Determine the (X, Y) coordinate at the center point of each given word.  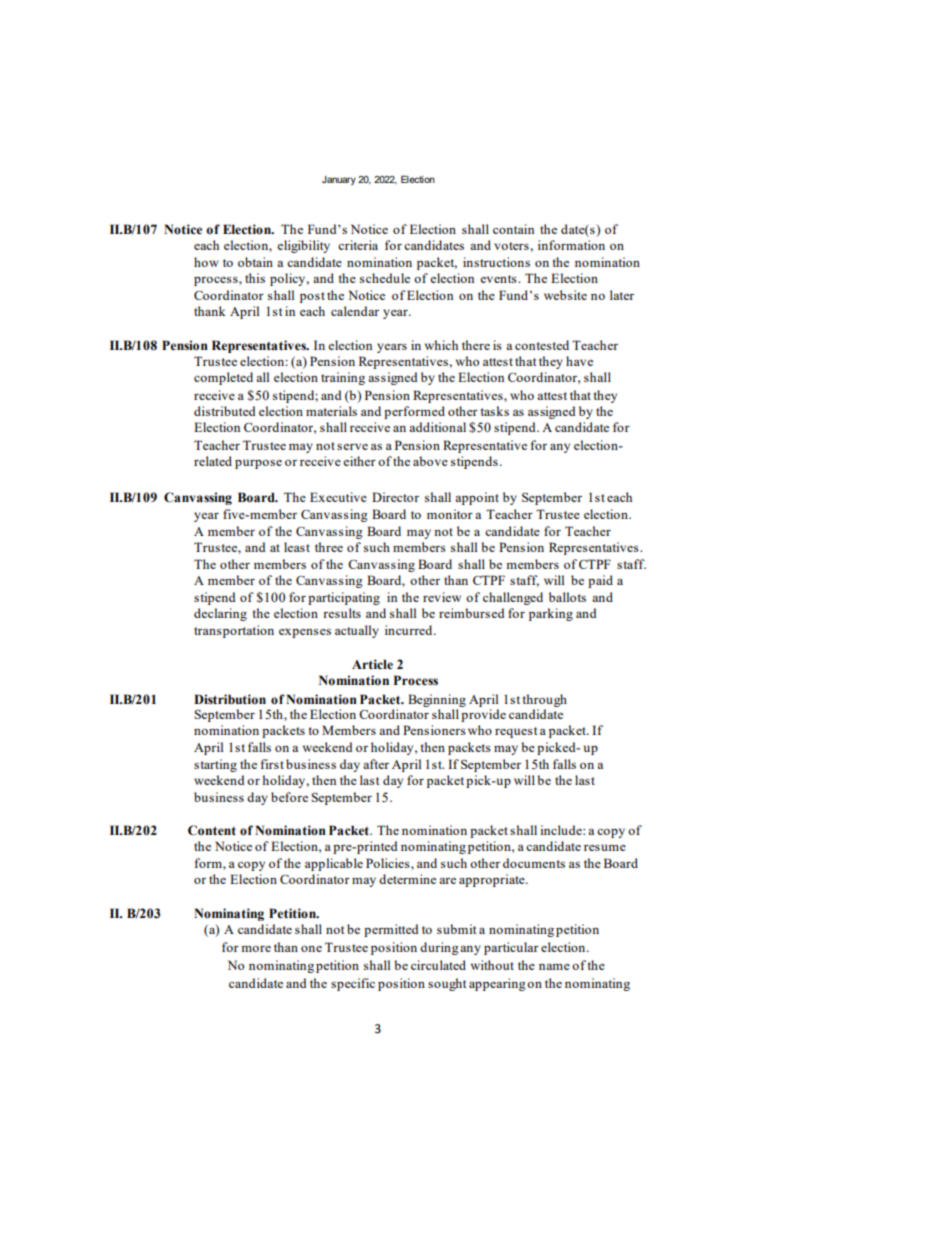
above (430, 461)
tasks (495, 411)
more (256, 948)
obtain (255, 262)
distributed (225, 411)
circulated (438, 965)
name (554, 966)
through (545, 700)
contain (513, 229)
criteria (358, 245)
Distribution (230, 699)
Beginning (437, 700)
